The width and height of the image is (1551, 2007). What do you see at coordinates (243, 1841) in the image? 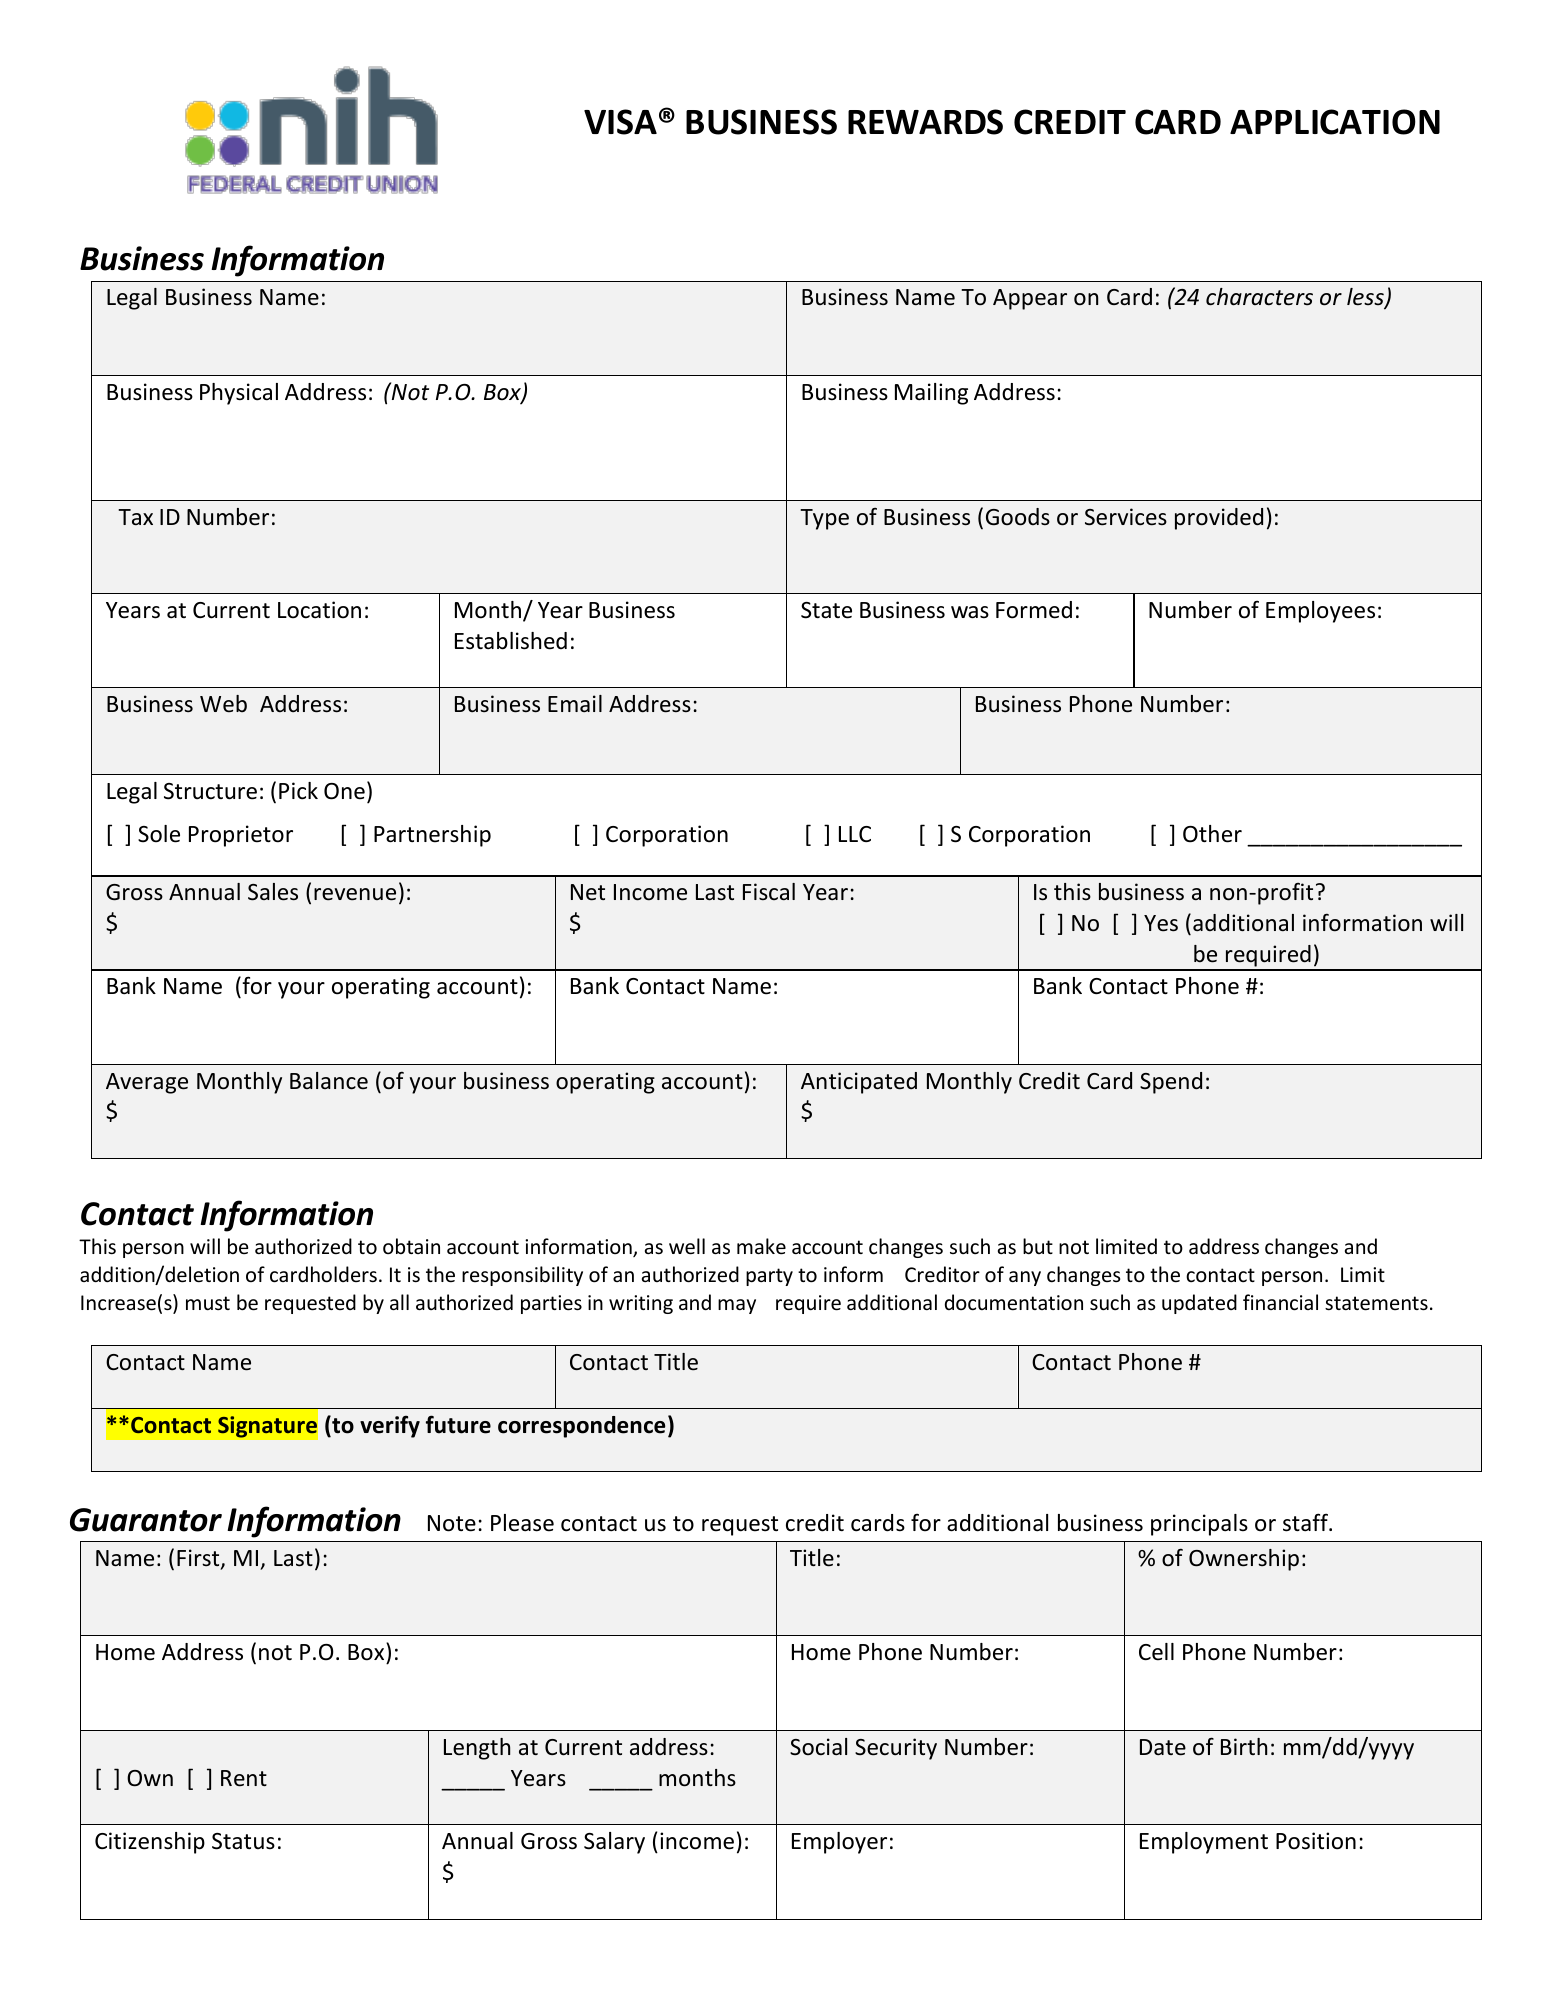
I see `Status` at bounding box center [243, 1841].
